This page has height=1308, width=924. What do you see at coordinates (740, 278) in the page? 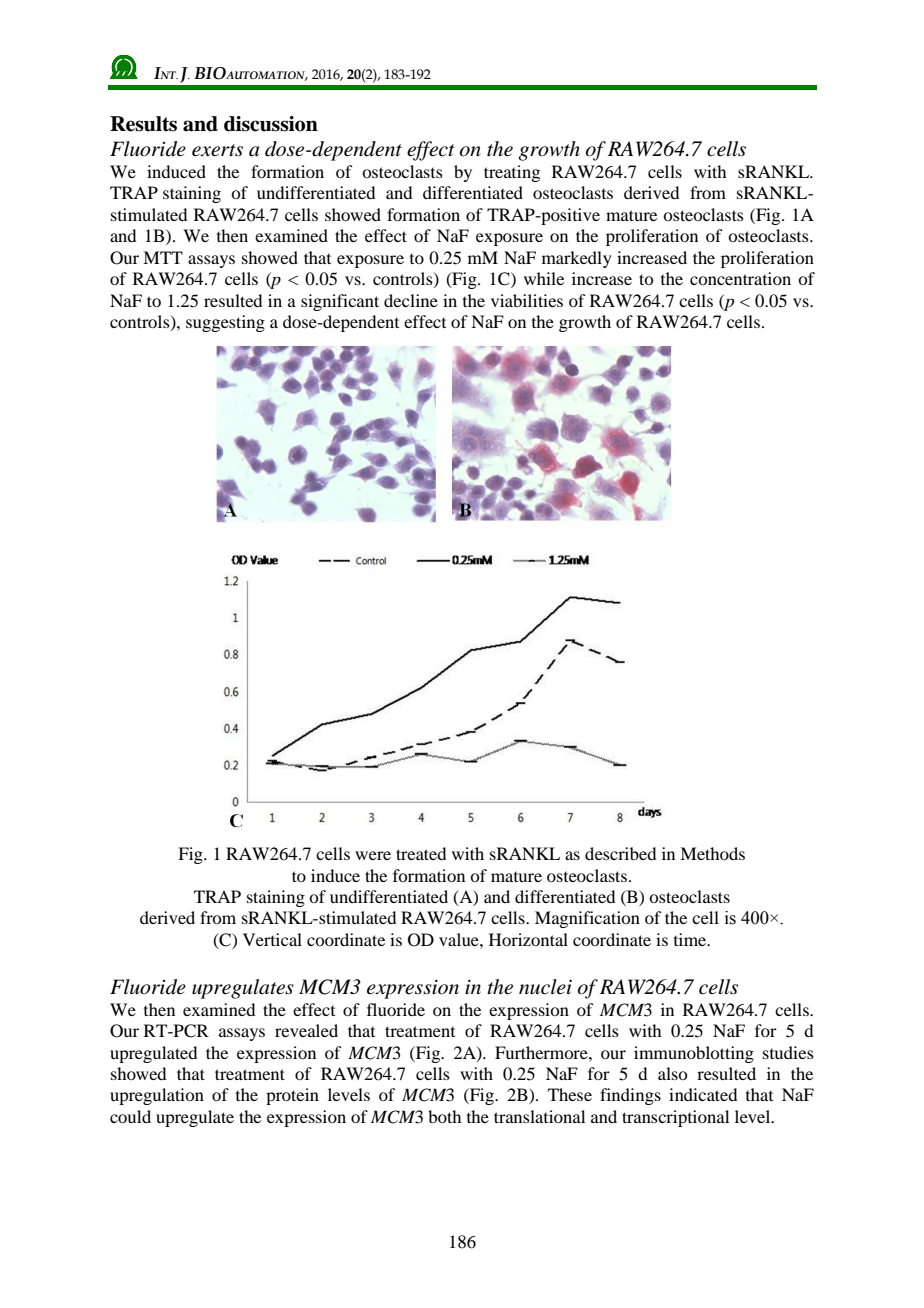
I see `concentration` at bounding box center [740, 278].
